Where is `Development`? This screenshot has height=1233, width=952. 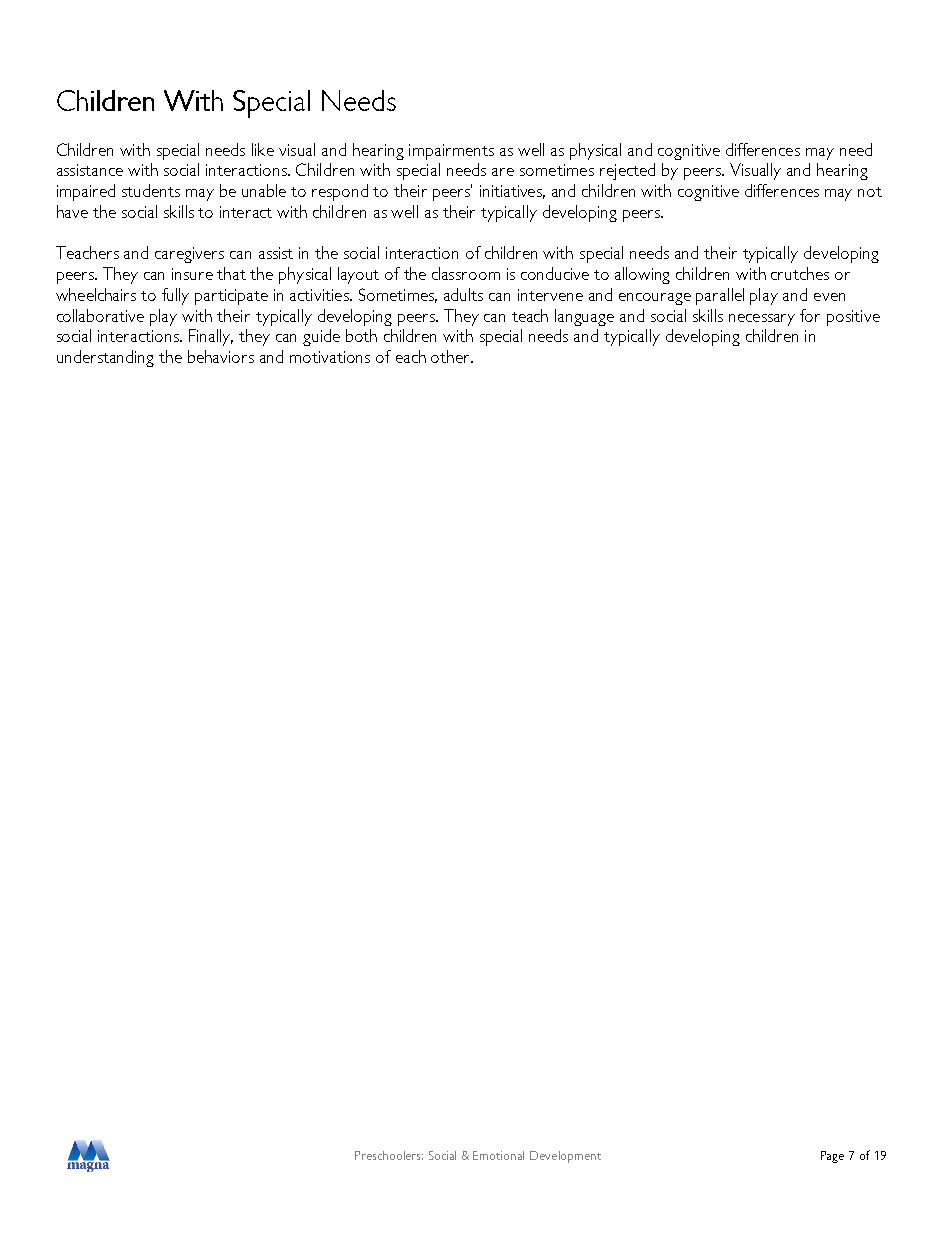 Development is located at coordinates (565, 1157).
